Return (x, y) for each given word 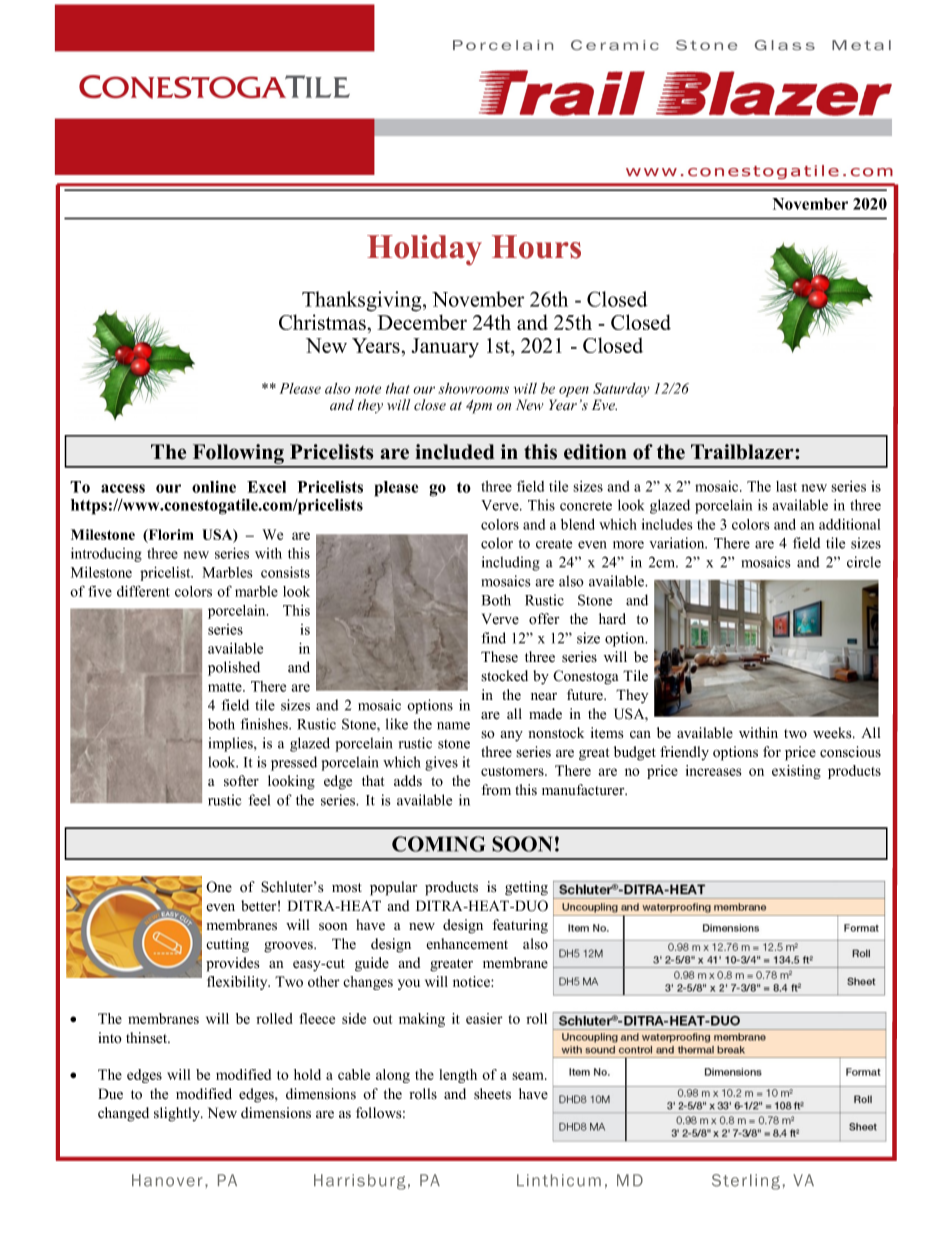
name (453, 726)
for (772, 752)
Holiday (424, 250)
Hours (536, 247)
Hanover (167, 1180)
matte (226, 687)
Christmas (322, 322)
